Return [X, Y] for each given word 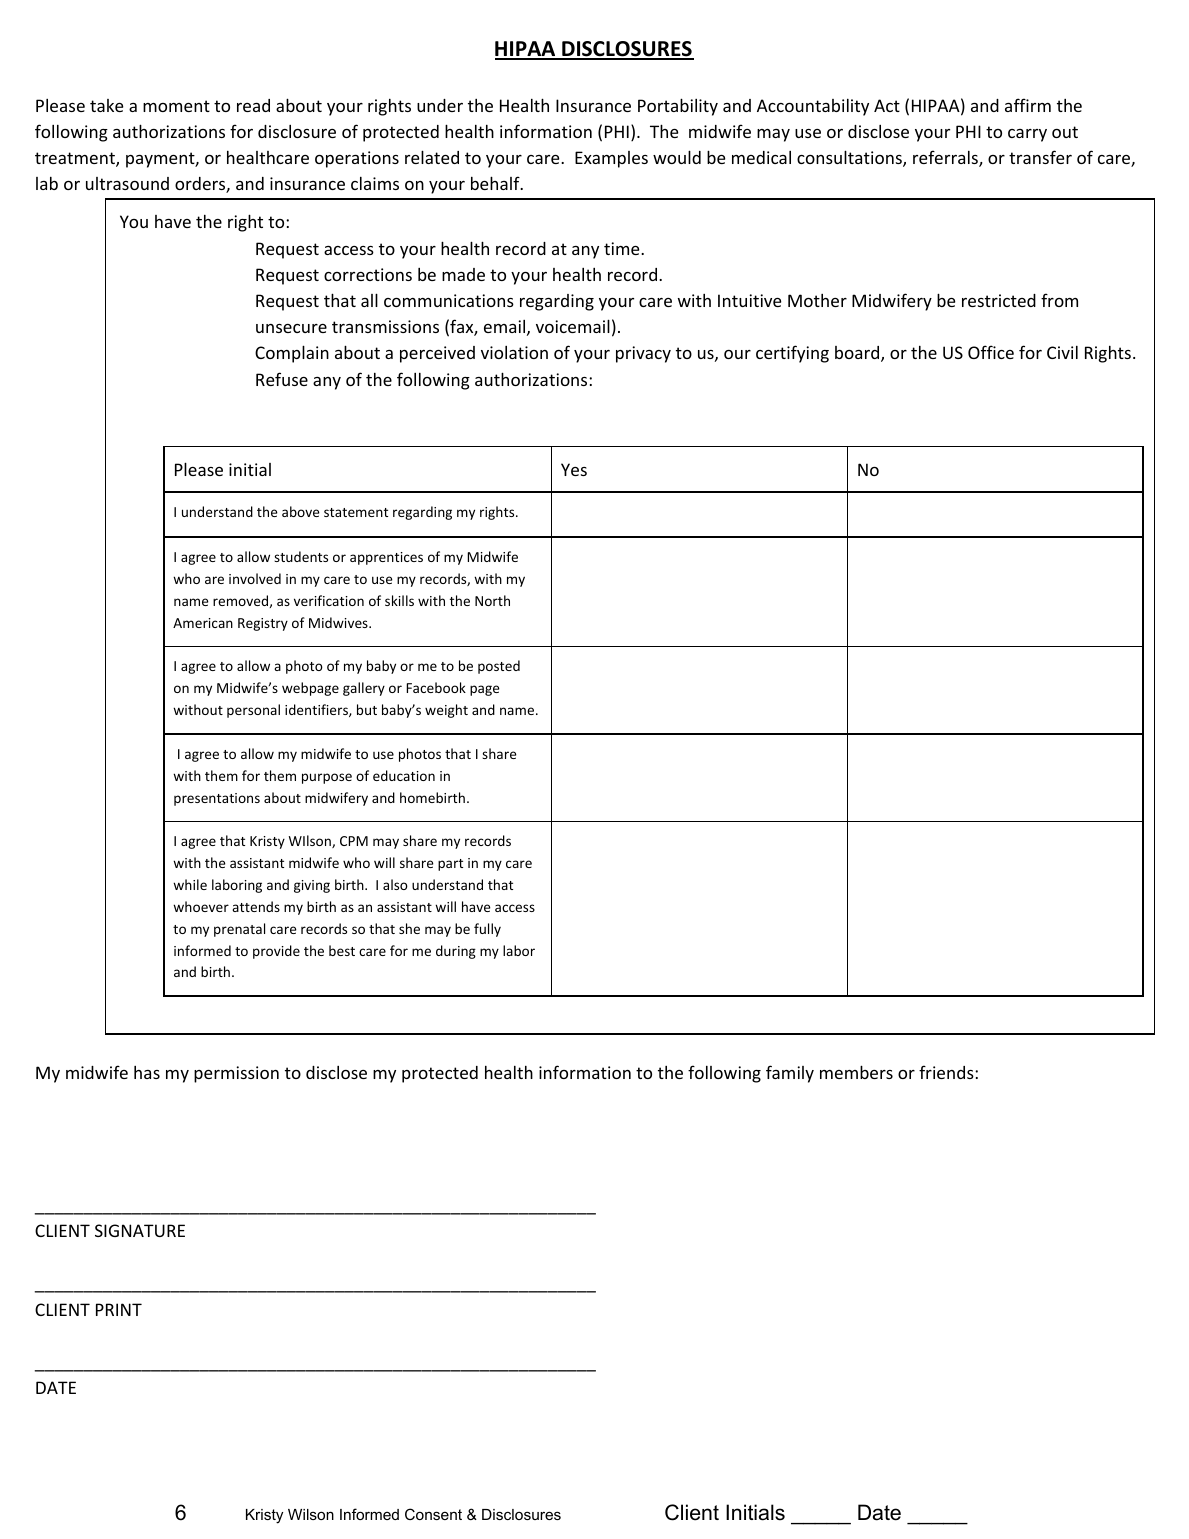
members [856, 1072]
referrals [946, 158]
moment [176, 106]
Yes [574, 469]
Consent [433, 1514]
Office [991, 352]
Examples [611, 159]
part [450, 865]
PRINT [119, 1309]
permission [236, 1074]
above [301, 511]
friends [947, 1072]
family [790, 1074]
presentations [217, 799]
